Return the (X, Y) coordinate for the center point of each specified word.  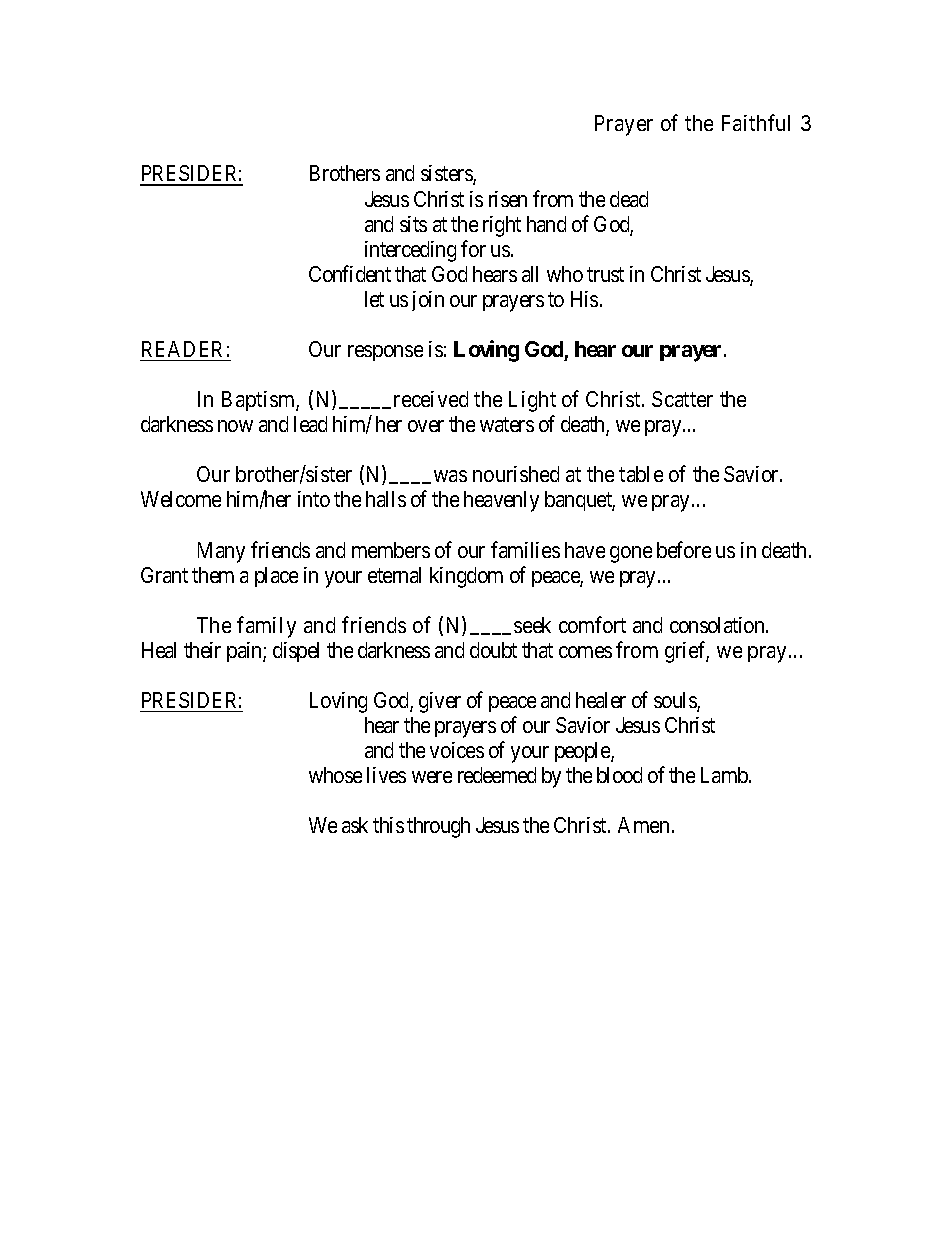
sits (413, 224)
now (235, 426)
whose (335, 775)
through (438, 827)
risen (508, 199)
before (684, 549)
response (385, 353)
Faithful (756, 123)
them (213, 575)
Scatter (682, 399)
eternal (394, 575)
